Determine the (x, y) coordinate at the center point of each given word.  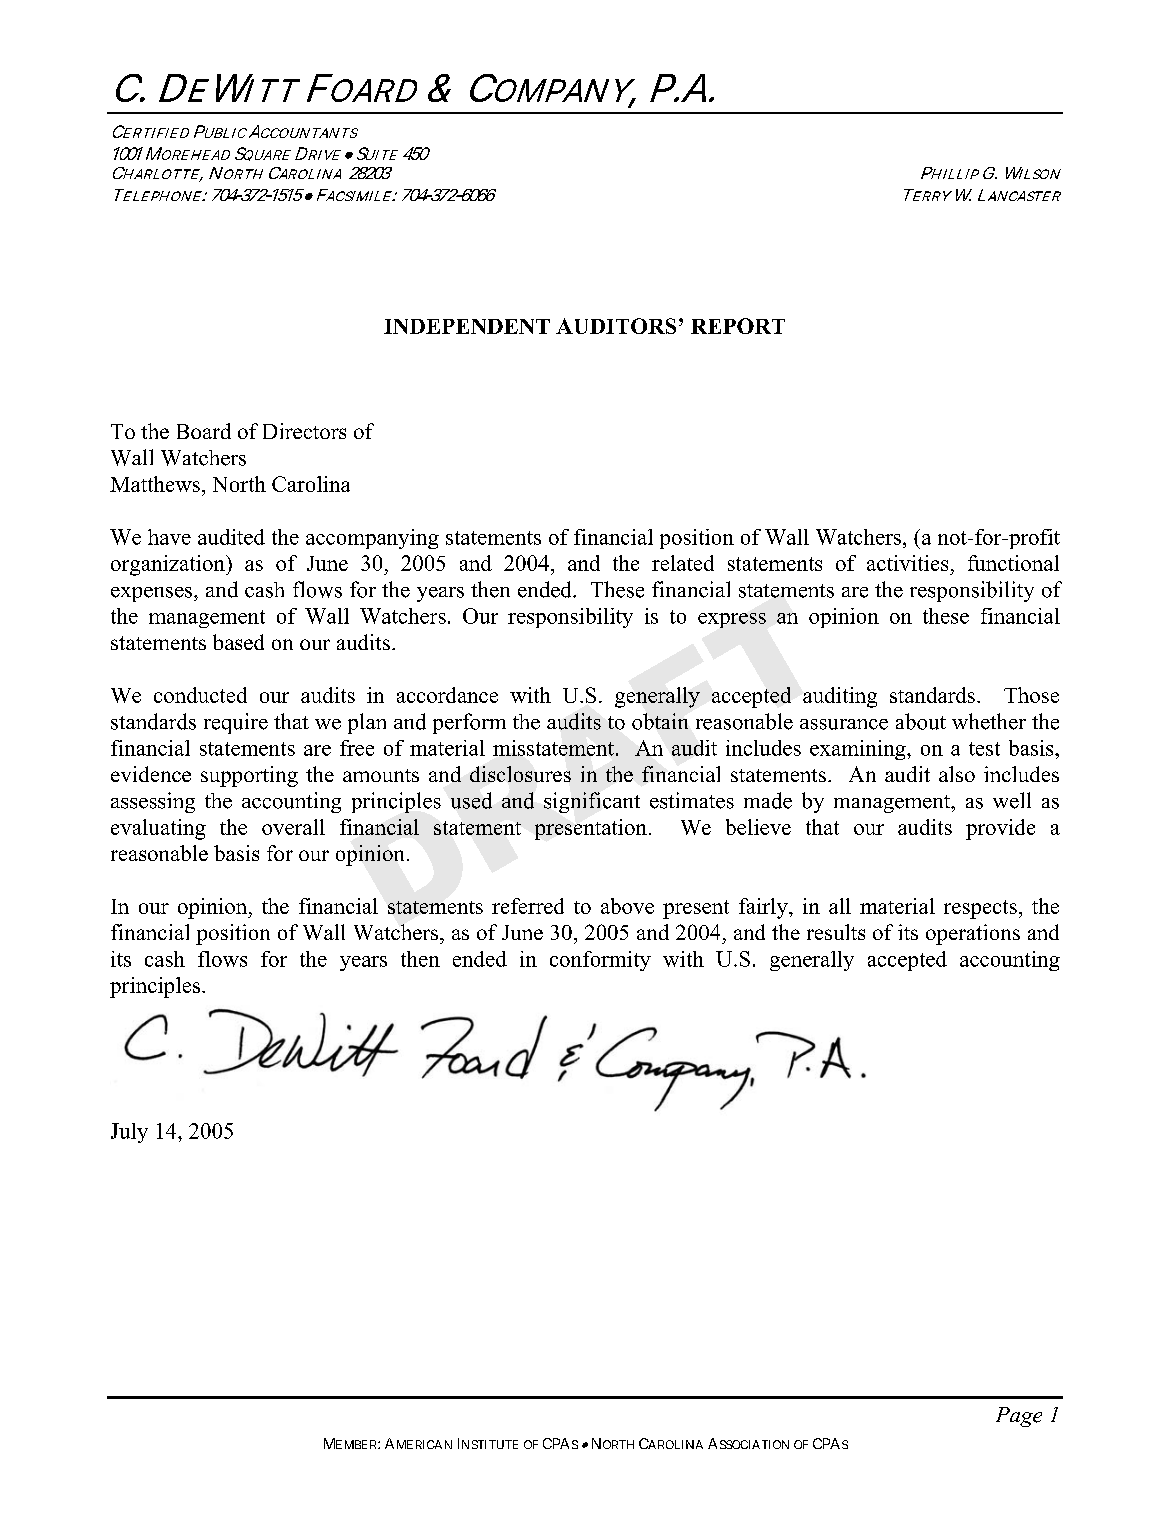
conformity (600, 961)
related (683, 563)
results (836, 932)
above (627, 906)
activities (907, 563)
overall (293, 827)
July (129, 1133)
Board (204, 431)
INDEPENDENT (467, 326)
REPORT (738, 326)
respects (980, 909)
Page (1019, 1417)
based (238, 642)
